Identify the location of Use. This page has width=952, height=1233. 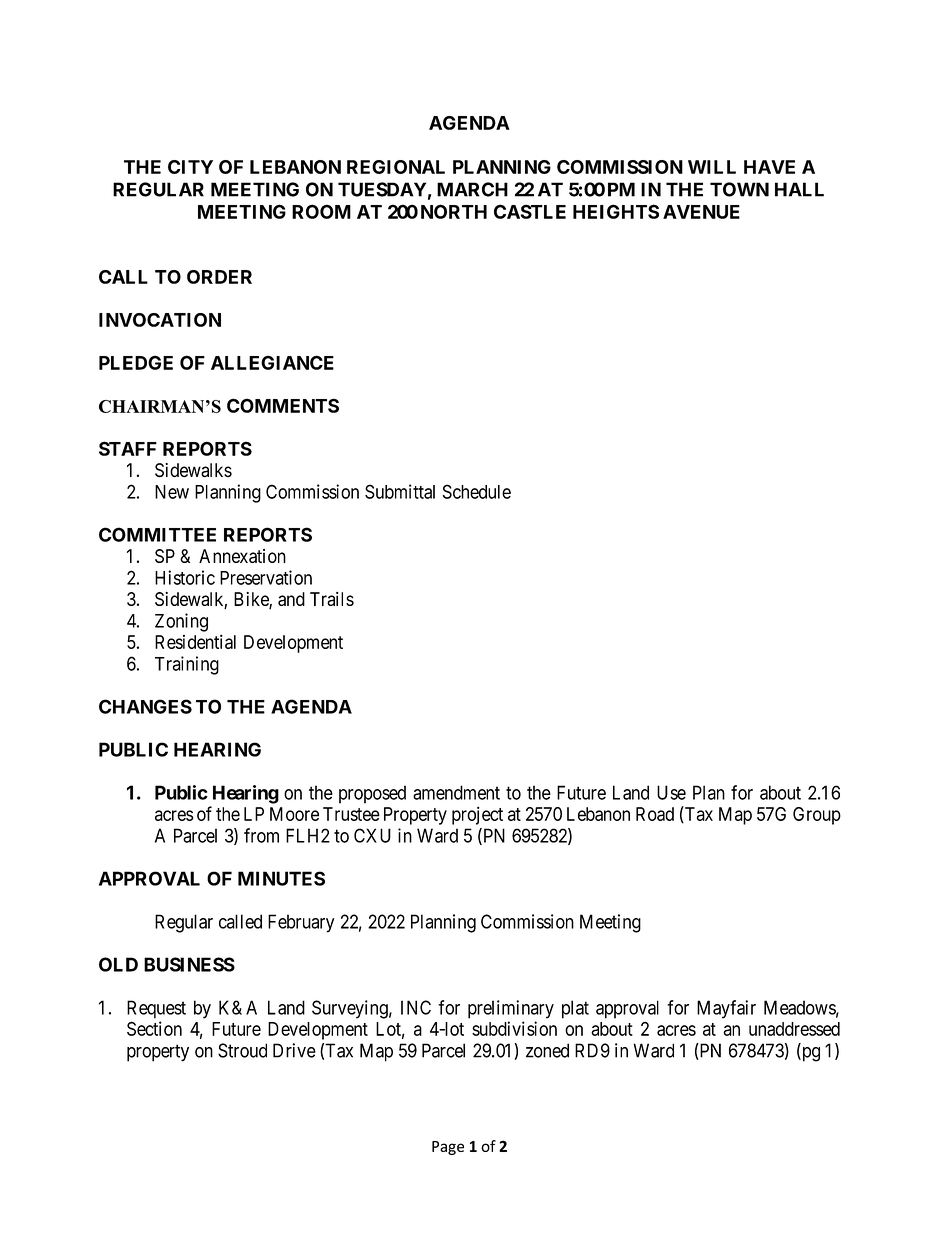
(671, 792).
